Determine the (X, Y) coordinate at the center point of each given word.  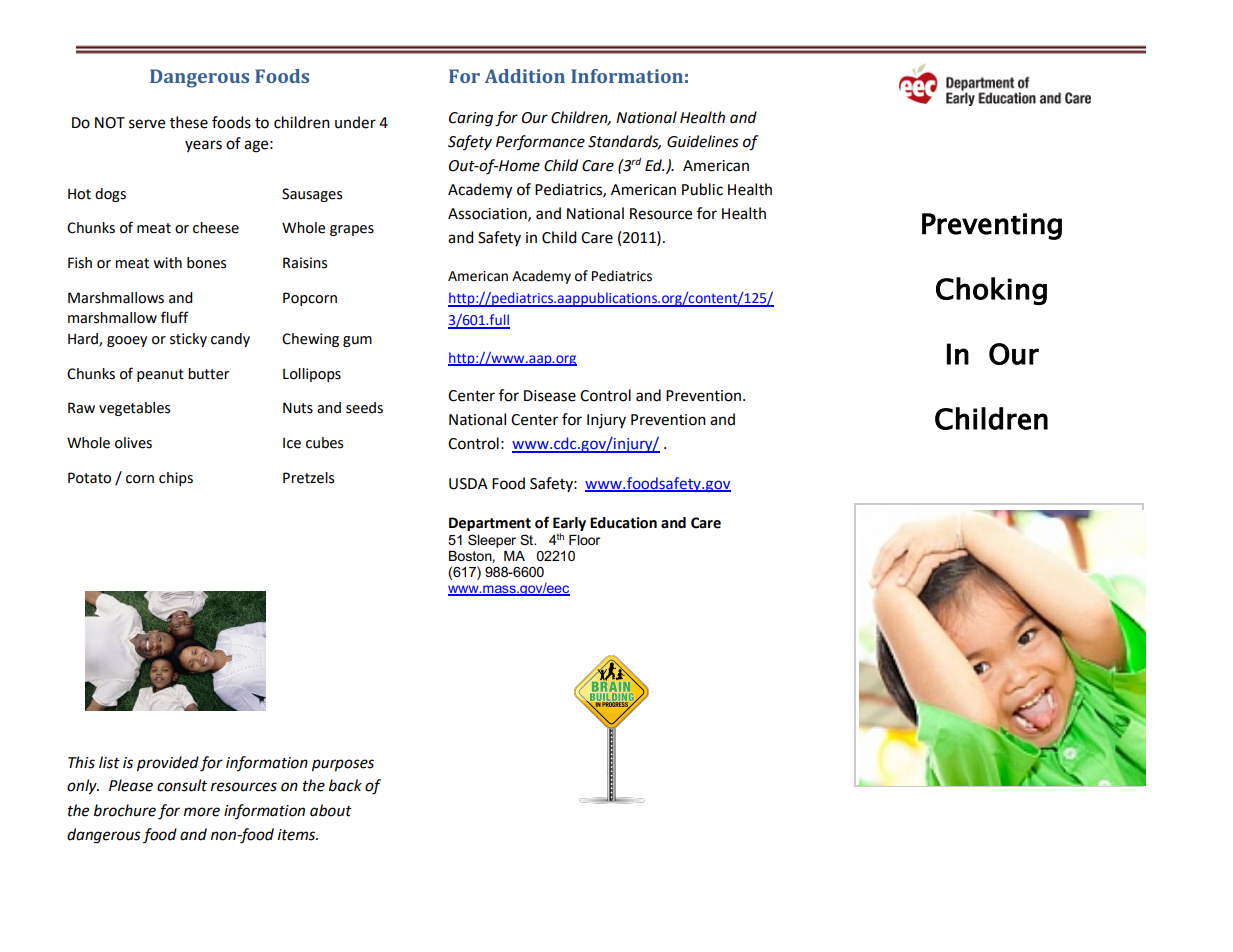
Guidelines (703, 141)
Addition (525, 76)
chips (176, 479)
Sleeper (492, 541)
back (345, 785)
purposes (343, 765)
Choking (991, 291)
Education (623, 523)
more (202, 812)
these (189, 122)
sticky (188, 340)
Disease (550, 396)
